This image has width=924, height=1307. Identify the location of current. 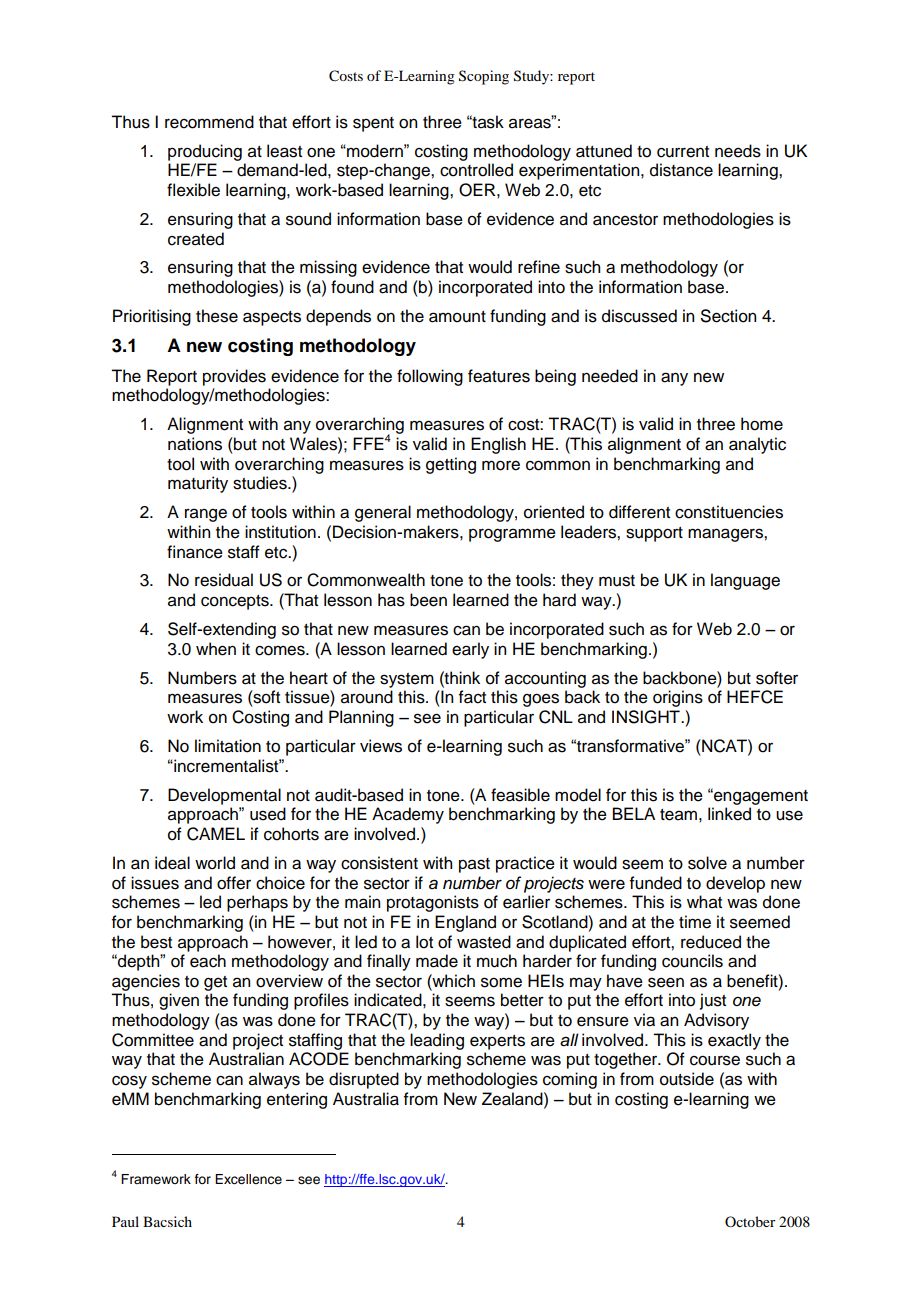
(683, 152).
